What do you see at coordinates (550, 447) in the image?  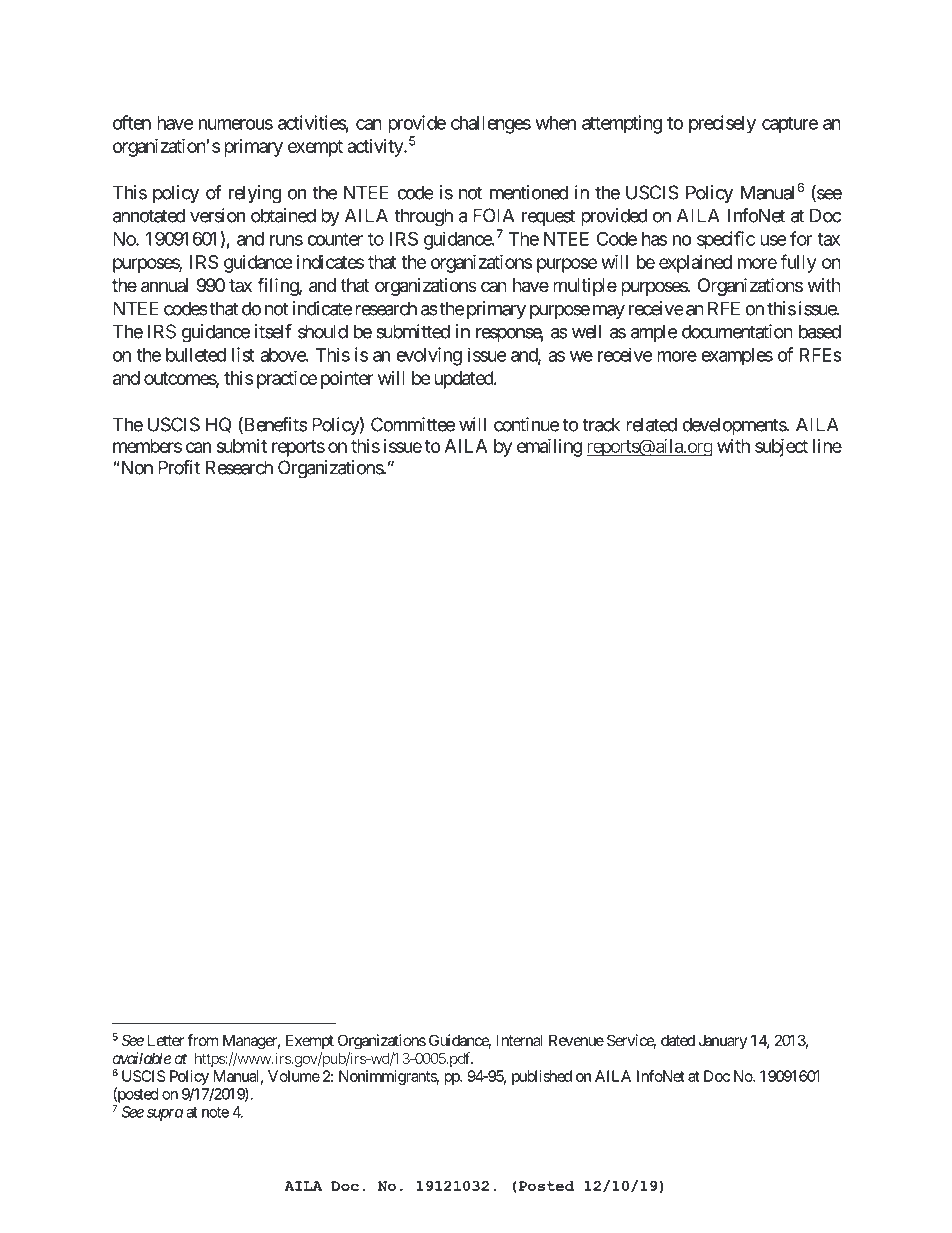 I see `emailing` at bounding box center [550, 447].
